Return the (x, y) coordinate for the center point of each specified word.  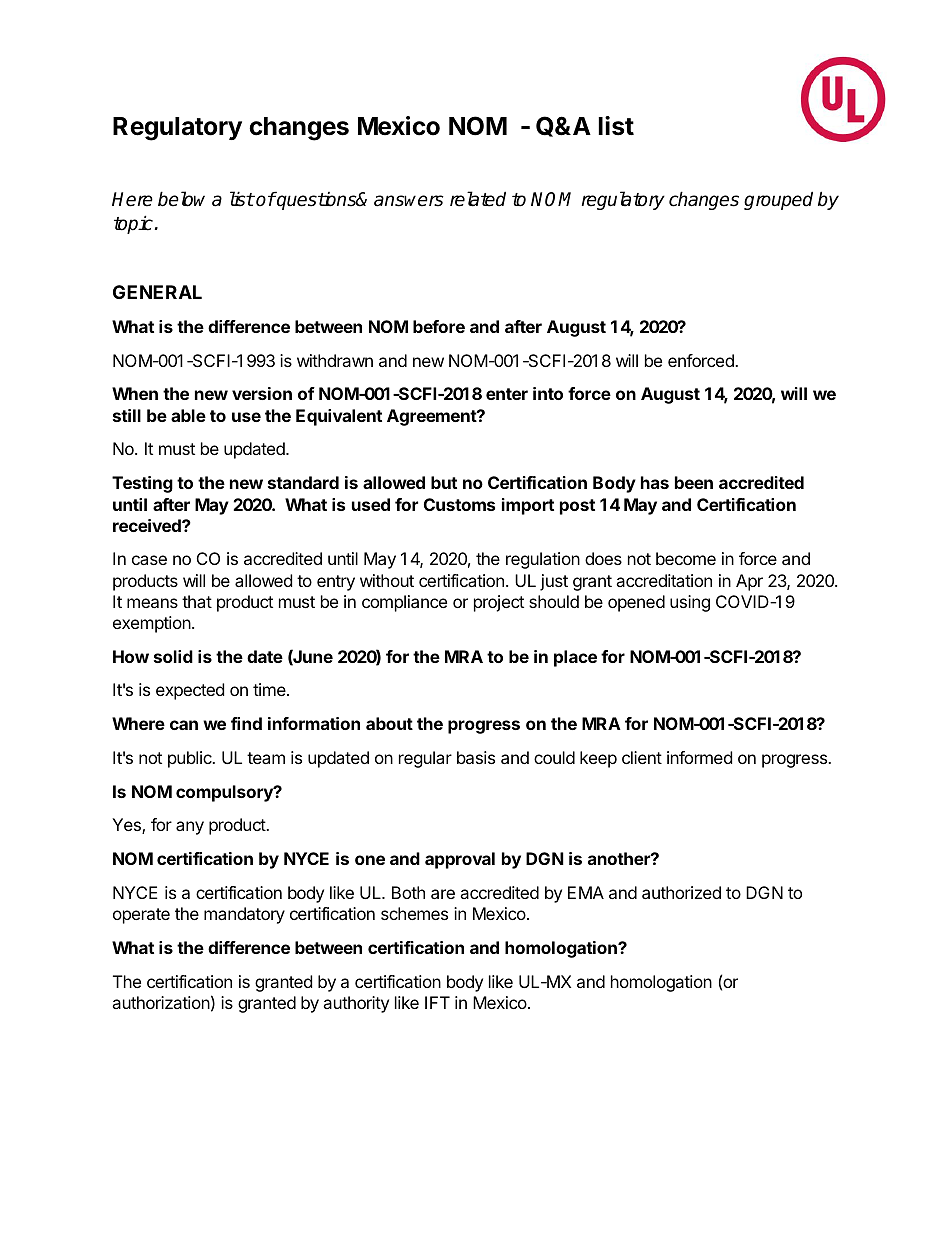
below (181, 199)
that (197, 601)
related (478, 199)
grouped (778, 200)
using (690, 603)
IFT (437, 1002)
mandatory (244, 915)
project (499, 603)
